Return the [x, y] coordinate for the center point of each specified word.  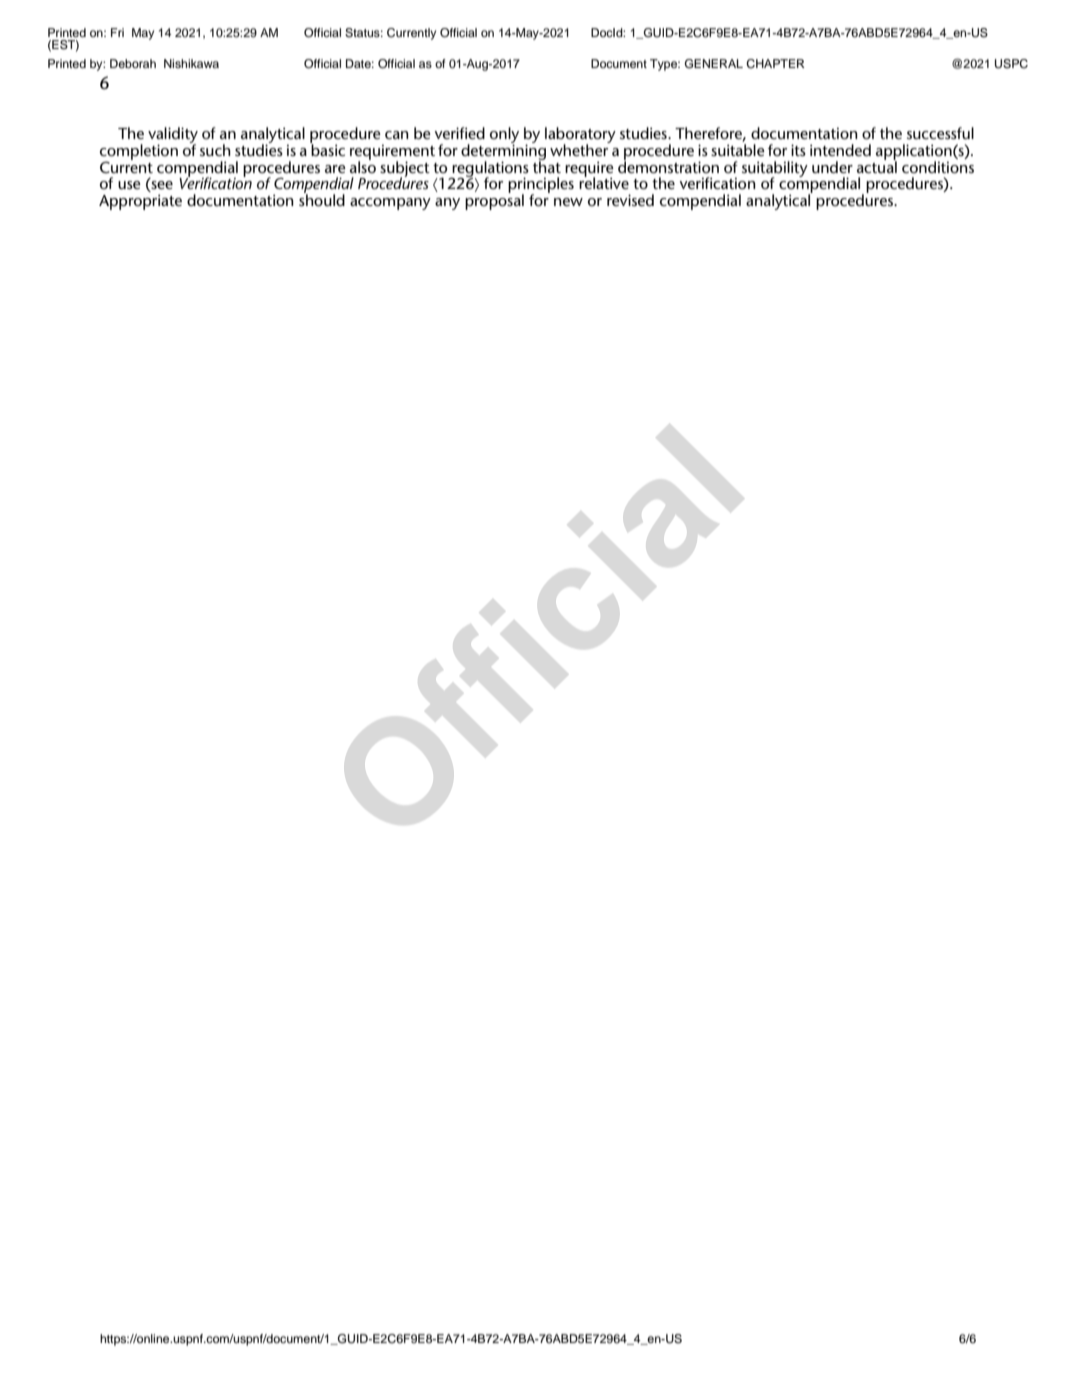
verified [460, 133]
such [215, 150]
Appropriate [140, 202]
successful [940, 133]
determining [503, 152]
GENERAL [714, 64]
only [504, 136]
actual [877, 166]
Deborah [133, 63]
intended [840, 150]
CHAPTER [775, 64]
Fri [117, 32]
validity [173, 136]
